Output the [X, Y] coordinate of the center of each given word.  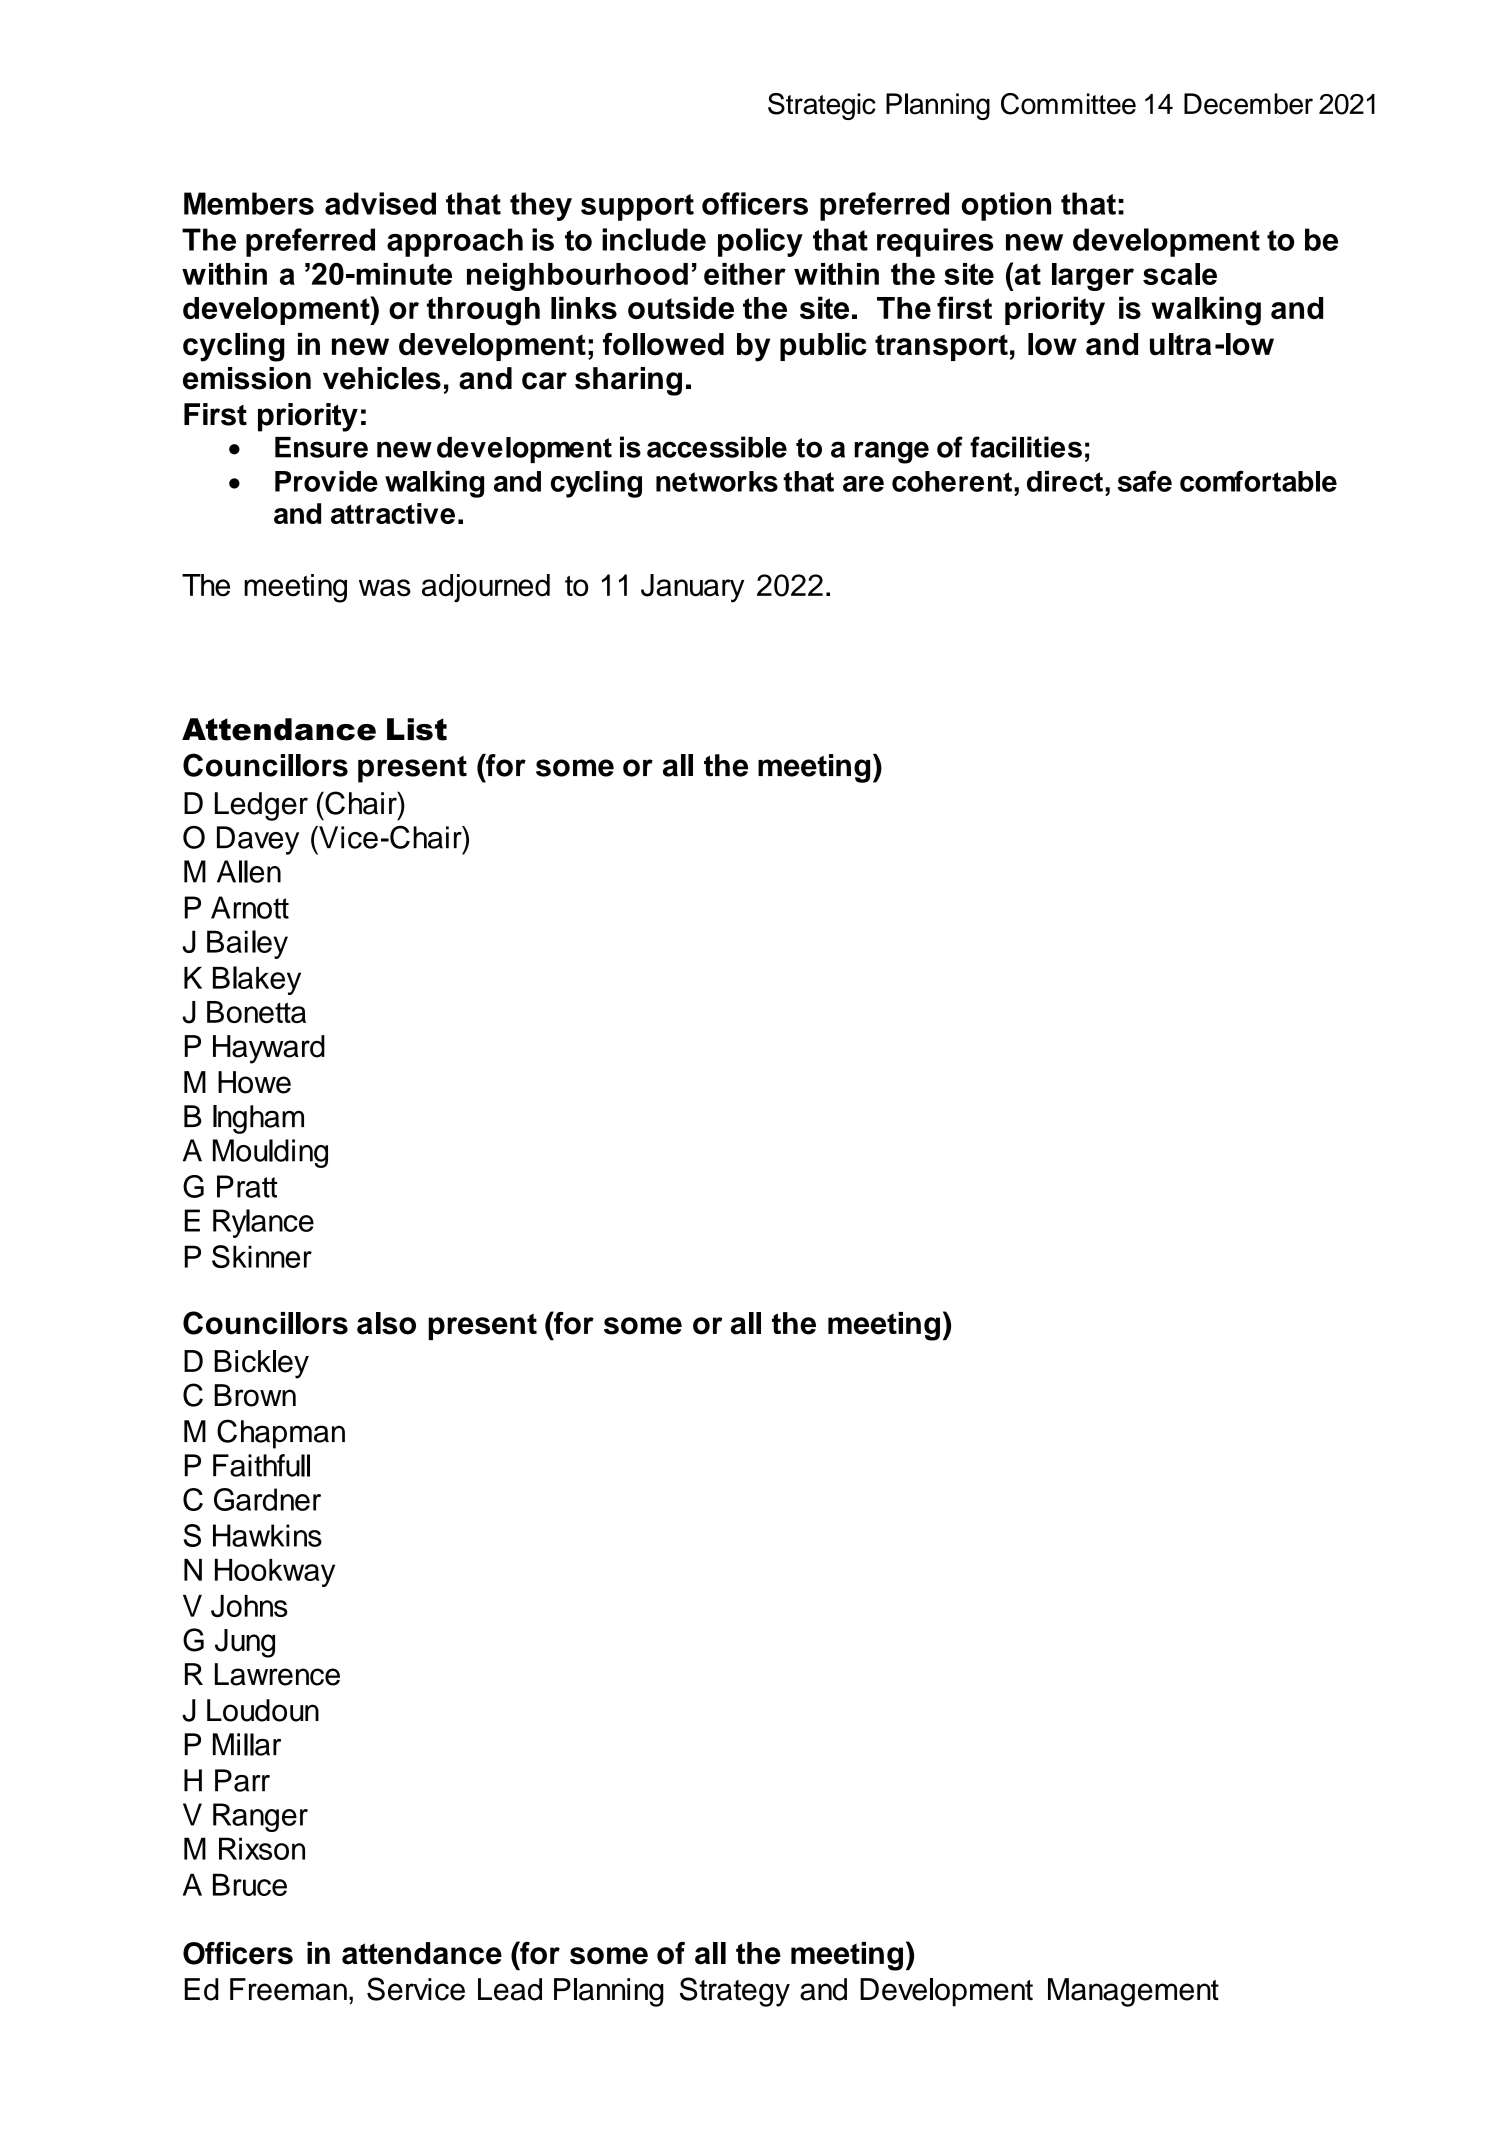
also [386, 1323]
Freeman [288, 1989]
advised [380, 203]
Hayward [269, 1049]
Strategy [735, 1992]
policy [760, 242]
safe [1145, 481]
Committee [1068, 104]
